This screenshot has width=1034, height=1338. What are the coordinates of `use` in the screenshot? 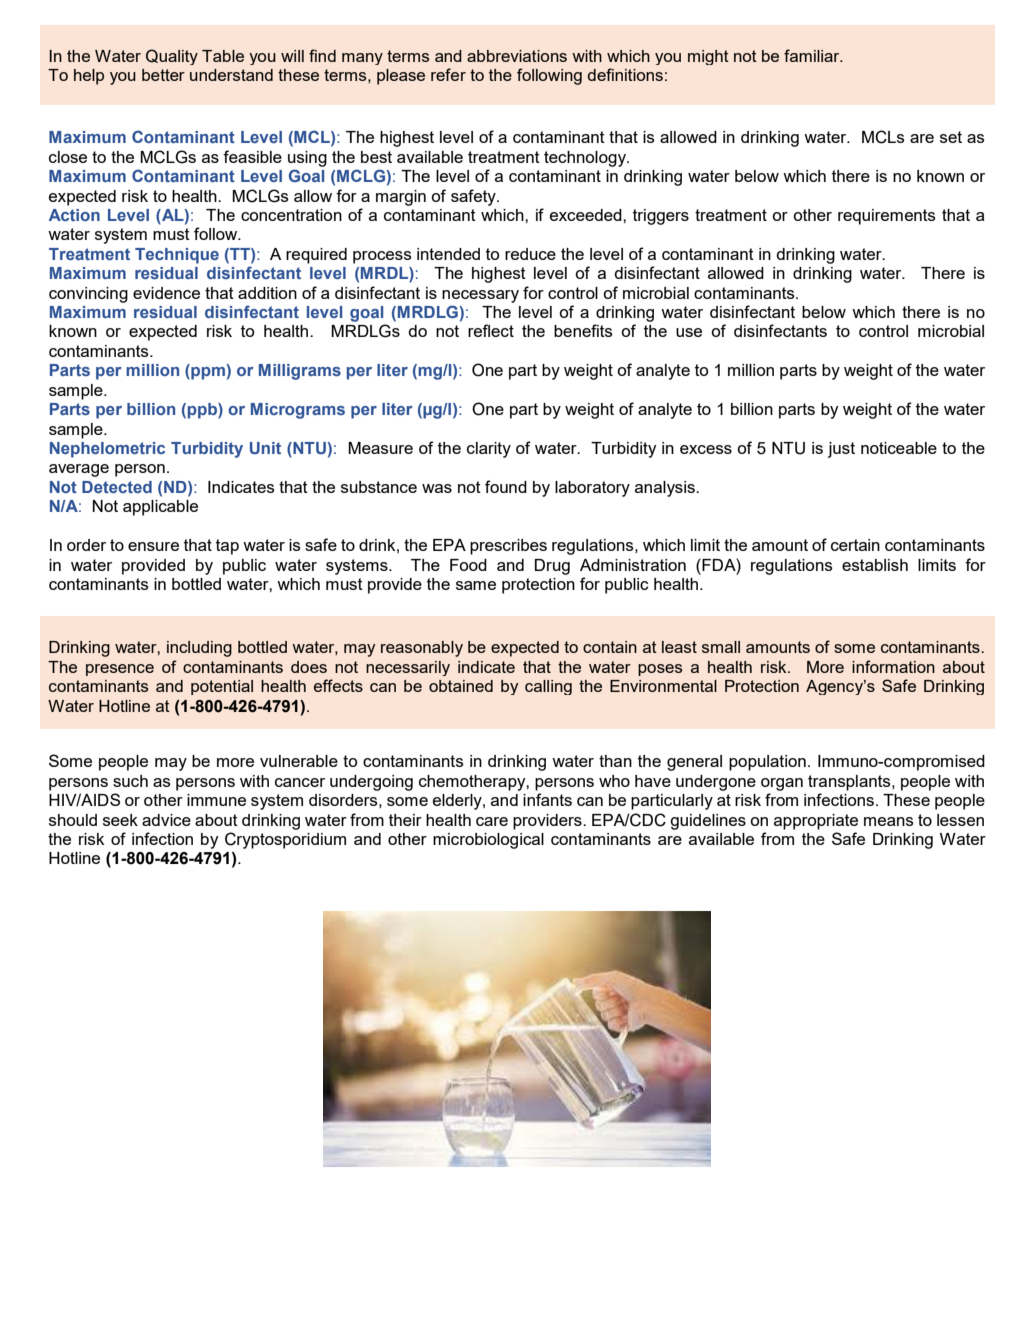 It's located at (689, 332).
